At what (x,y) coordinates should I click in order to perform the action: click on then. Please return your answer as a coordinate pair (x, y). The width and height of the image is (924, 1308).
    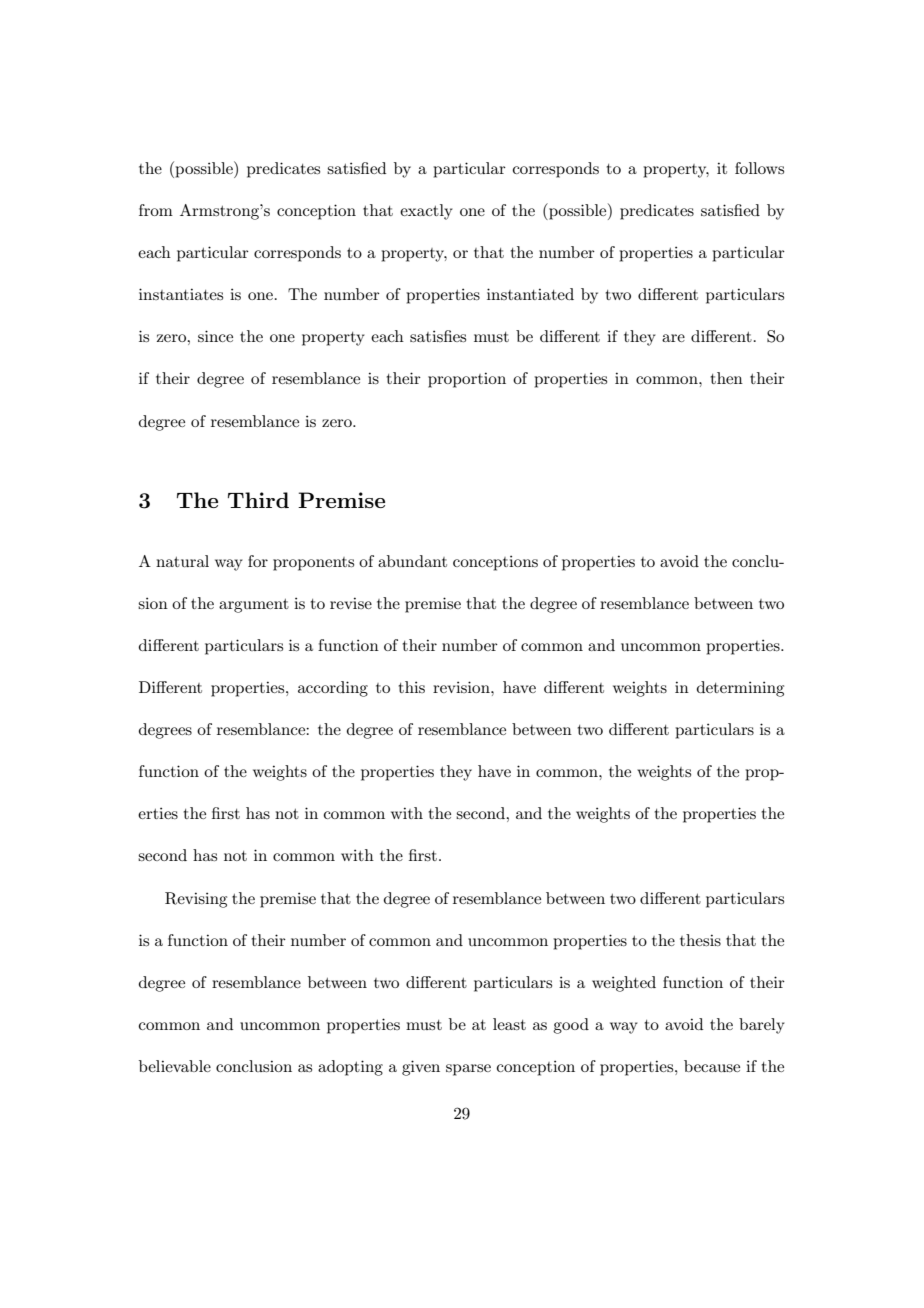
    Looking at the image, I should click on (727, 378).
